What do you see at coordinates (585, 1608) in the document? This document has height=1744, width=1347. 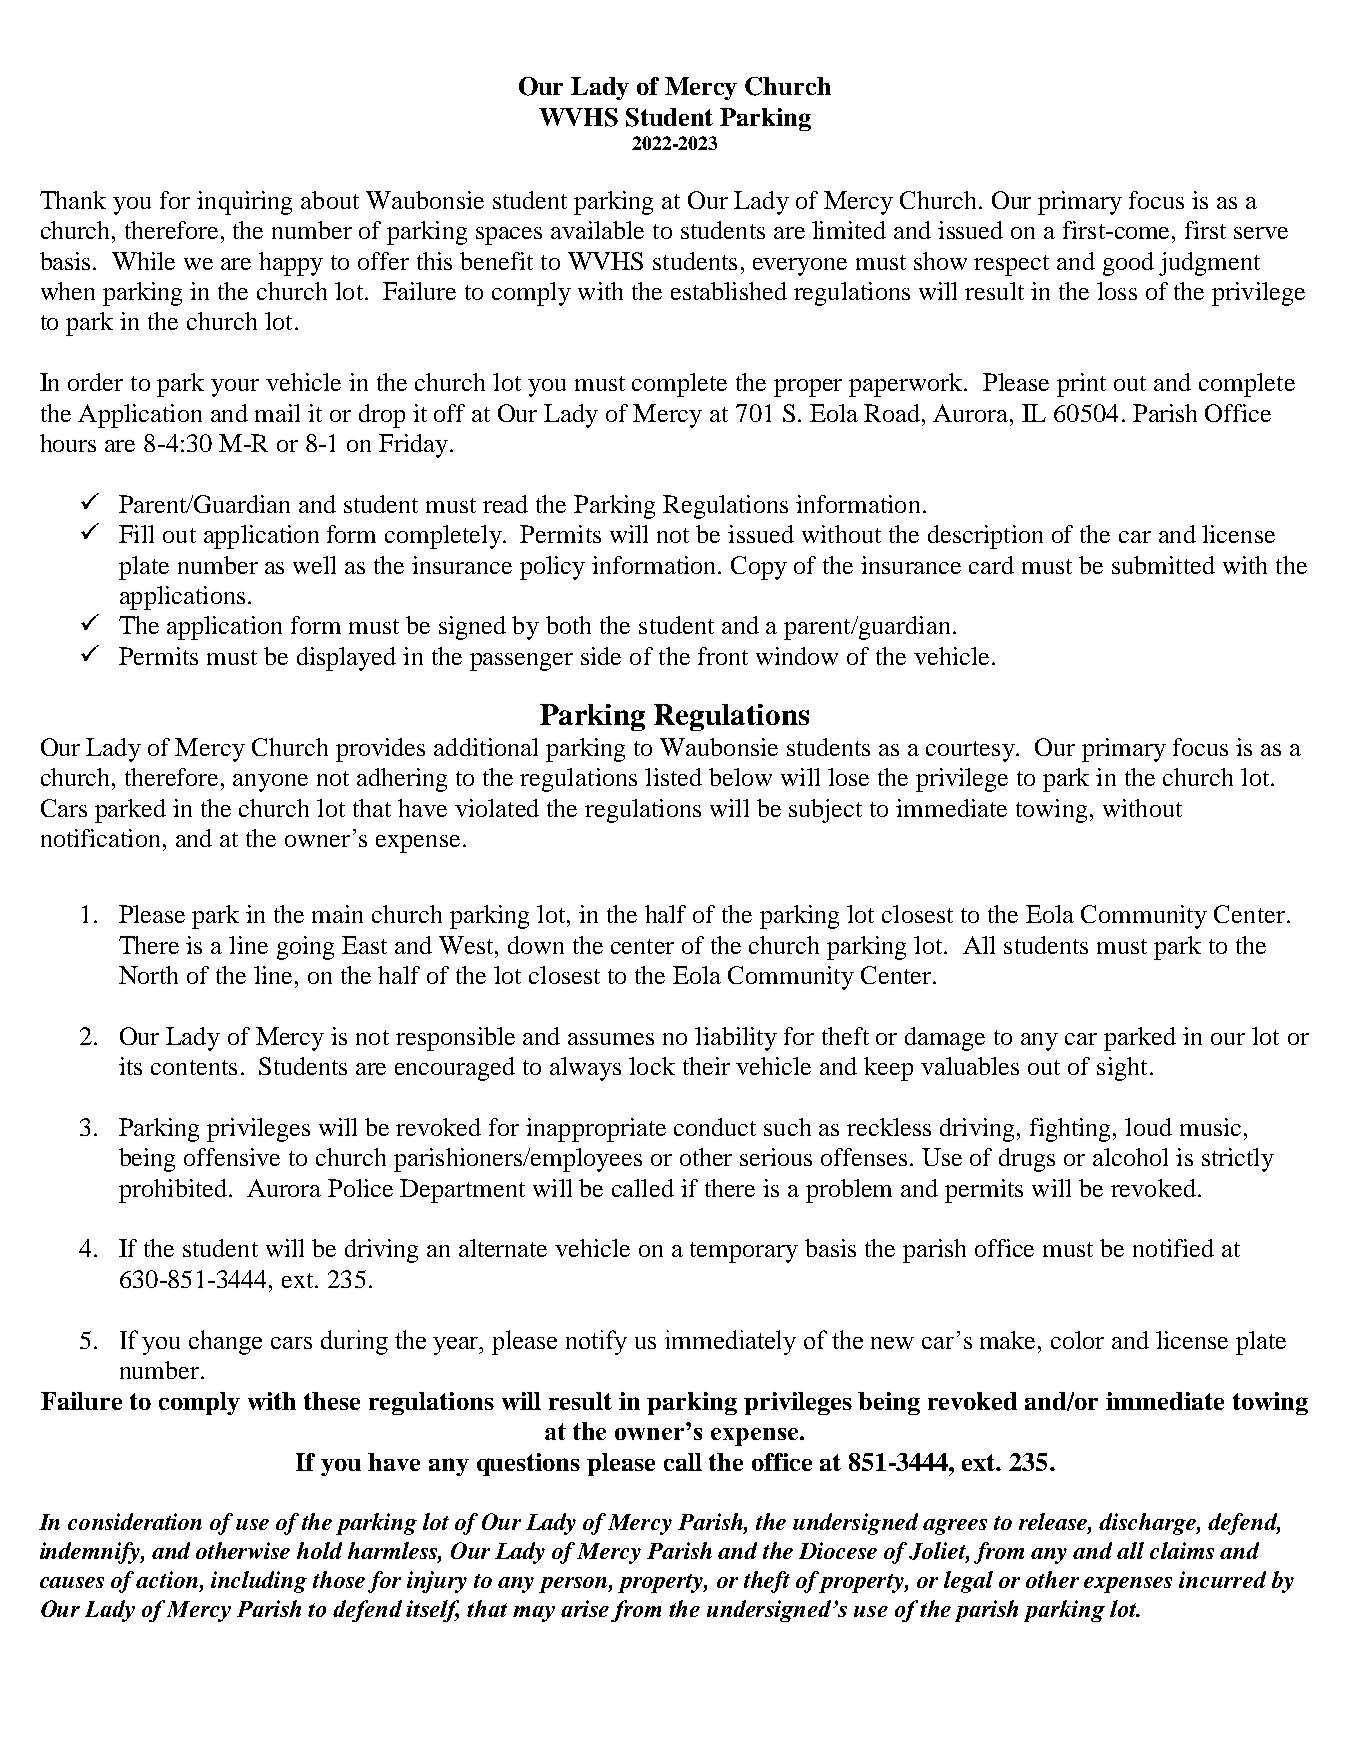 I see `arise` at bounding box center [585, 1608].
